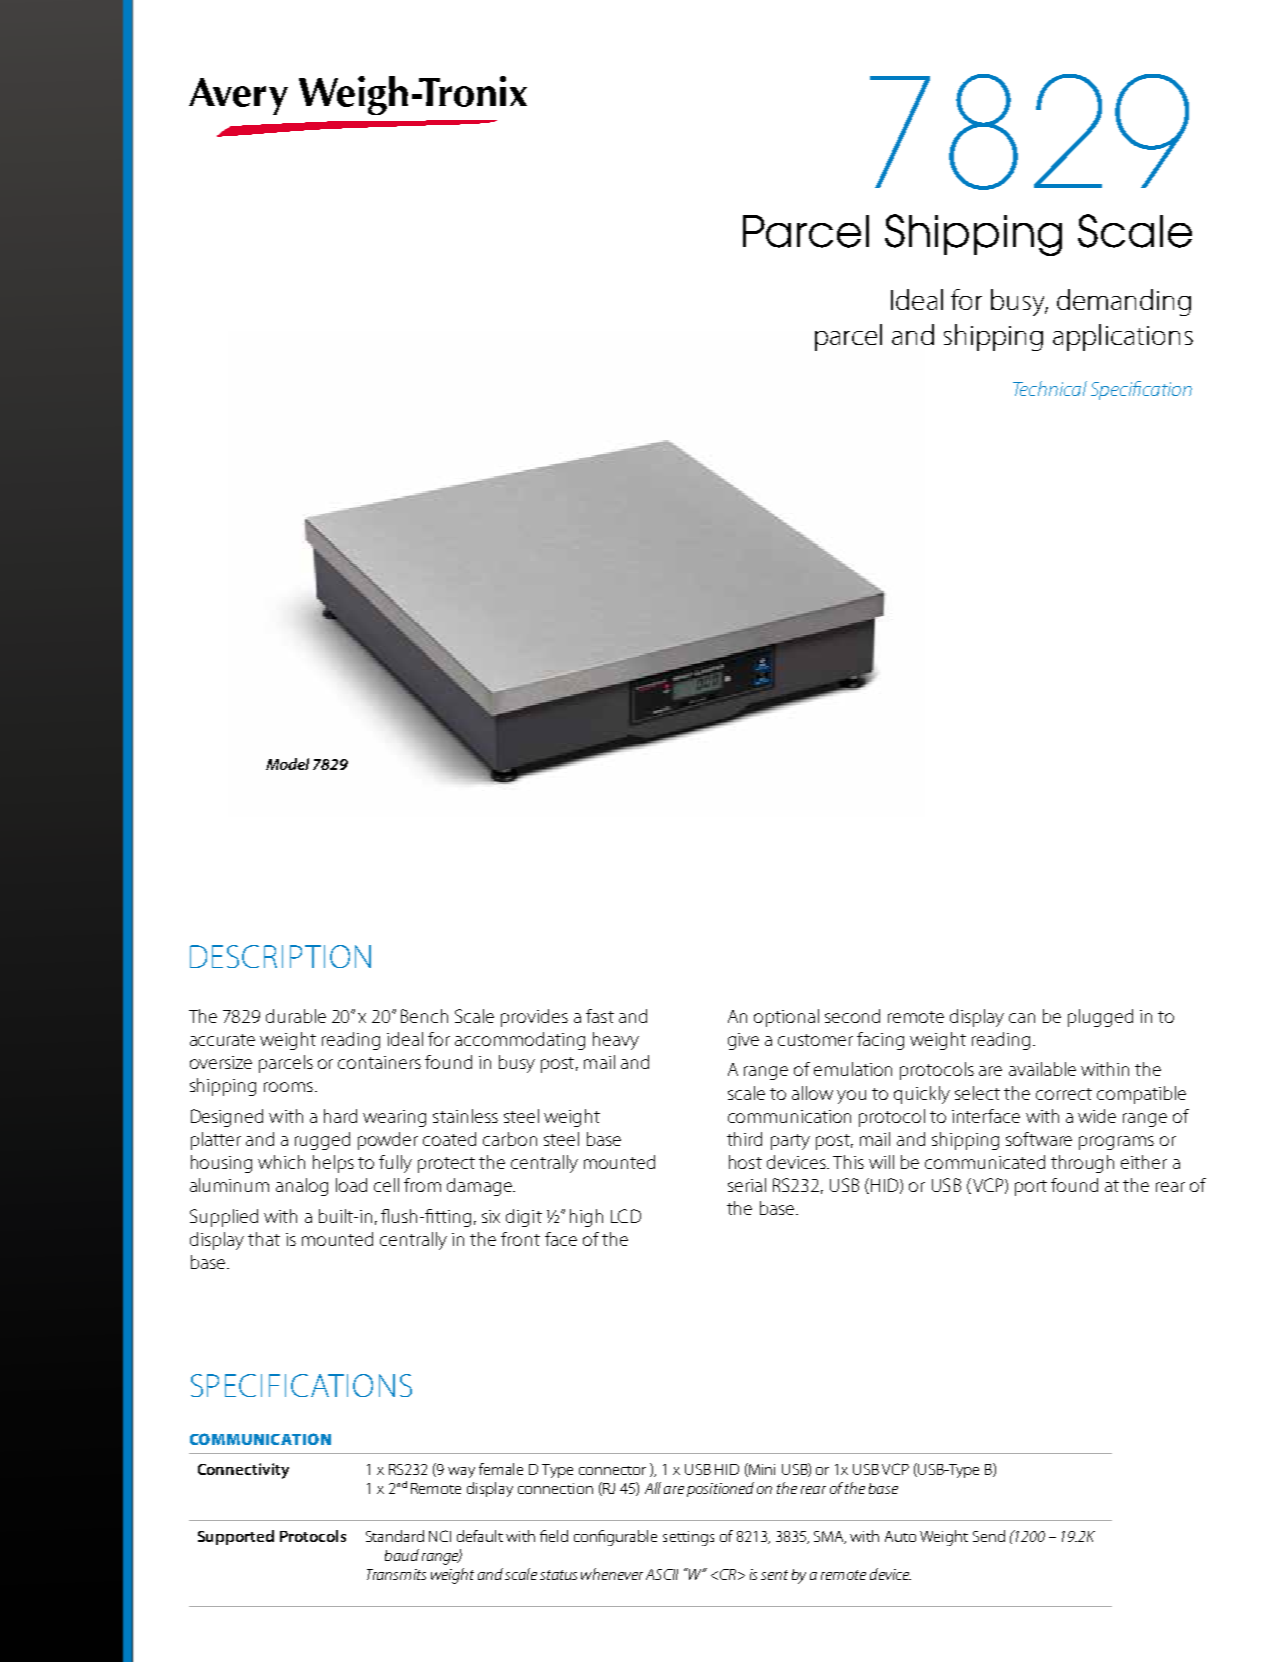  I want to click on can, so click(1022, 1018).
